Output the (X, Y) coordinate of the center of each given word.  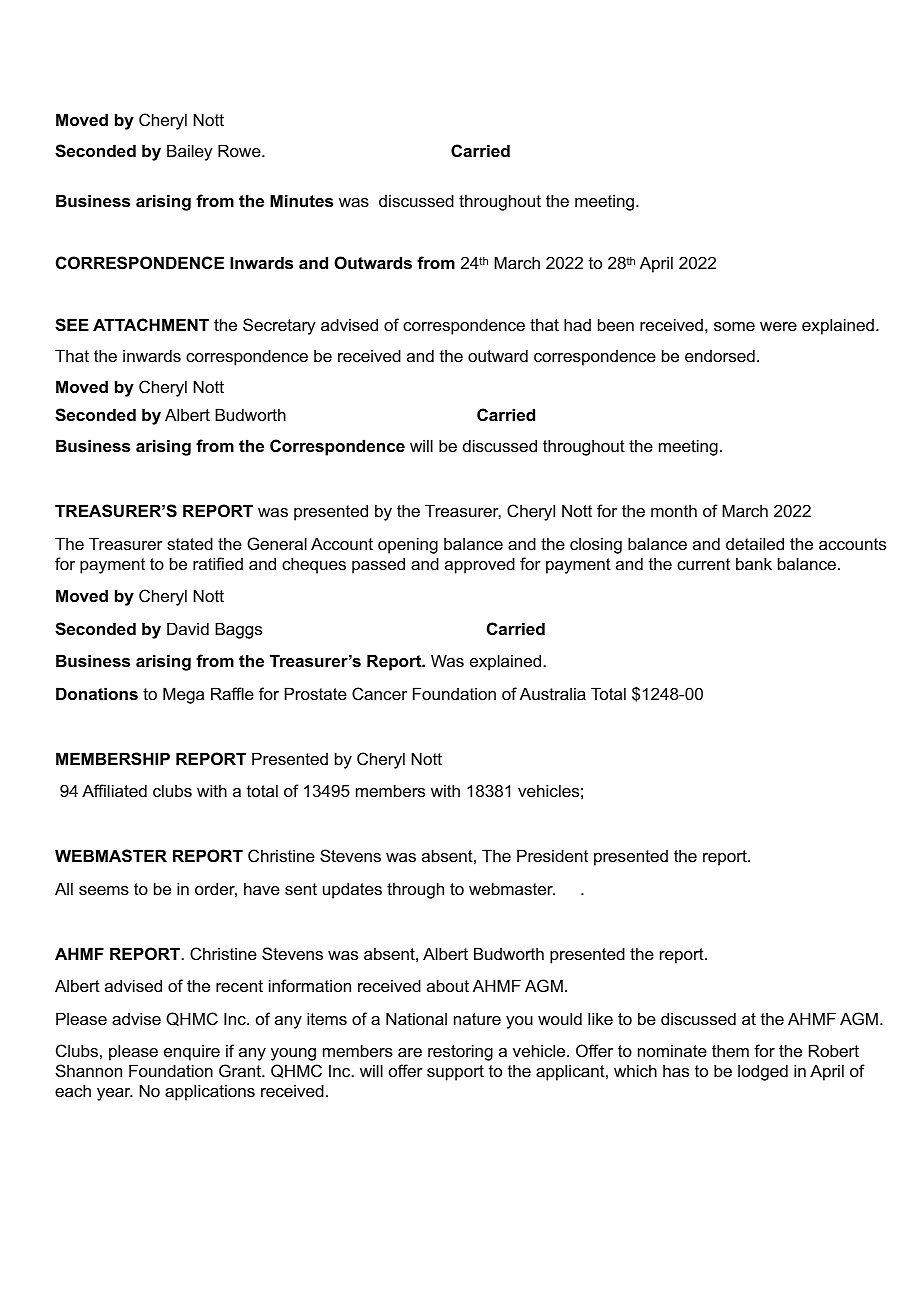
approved (480, 565)
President (552, 855)
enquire (192, 1052)
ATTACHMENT (151, 324)
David (188, 628)
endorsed (720, 355)
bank (754, 563)
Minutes (301, 200)
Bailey (190, 152)
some (734, 326)
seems (104, 890)
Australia (553, 693)
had (577, 324)
